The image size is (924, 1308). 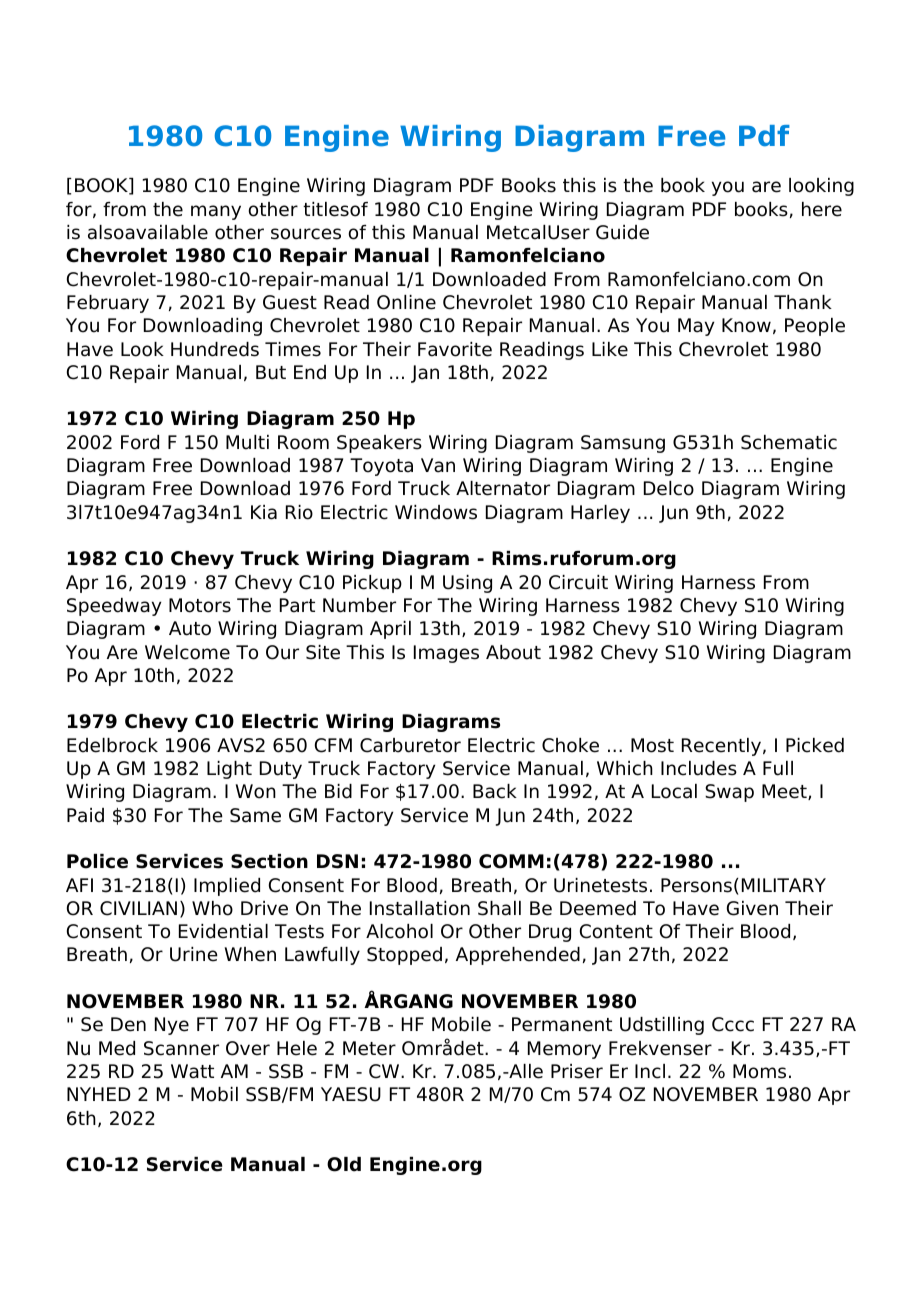 I want to click on Recently, so click(x=721, y=747).
